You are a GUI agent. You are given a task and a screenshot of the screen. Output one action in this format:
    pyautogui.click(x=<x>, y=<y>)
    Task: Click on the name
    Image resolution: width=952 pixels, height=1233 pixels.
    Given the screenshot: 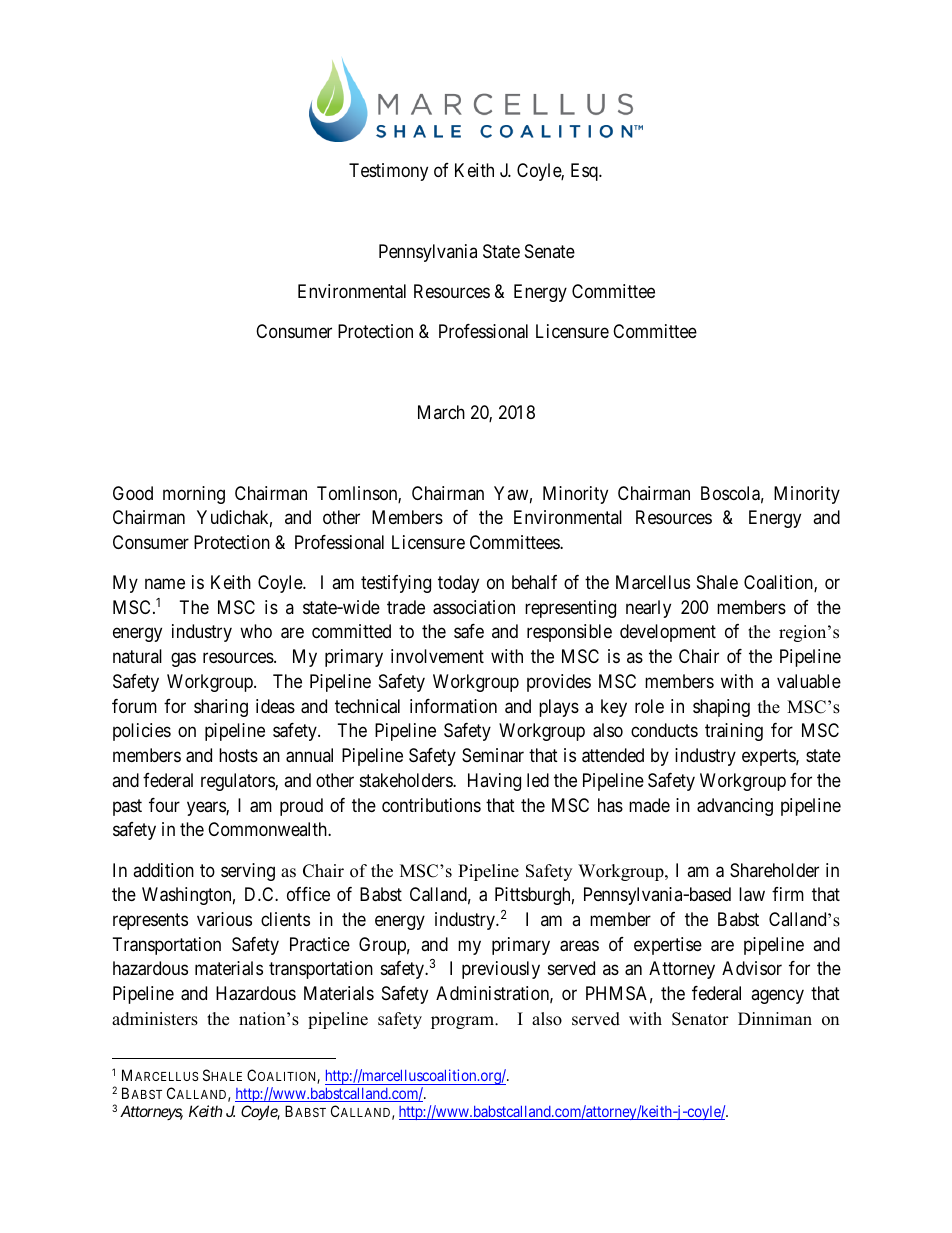 What is the action you would take?
    pyautogui.click(x=165, y=584)
